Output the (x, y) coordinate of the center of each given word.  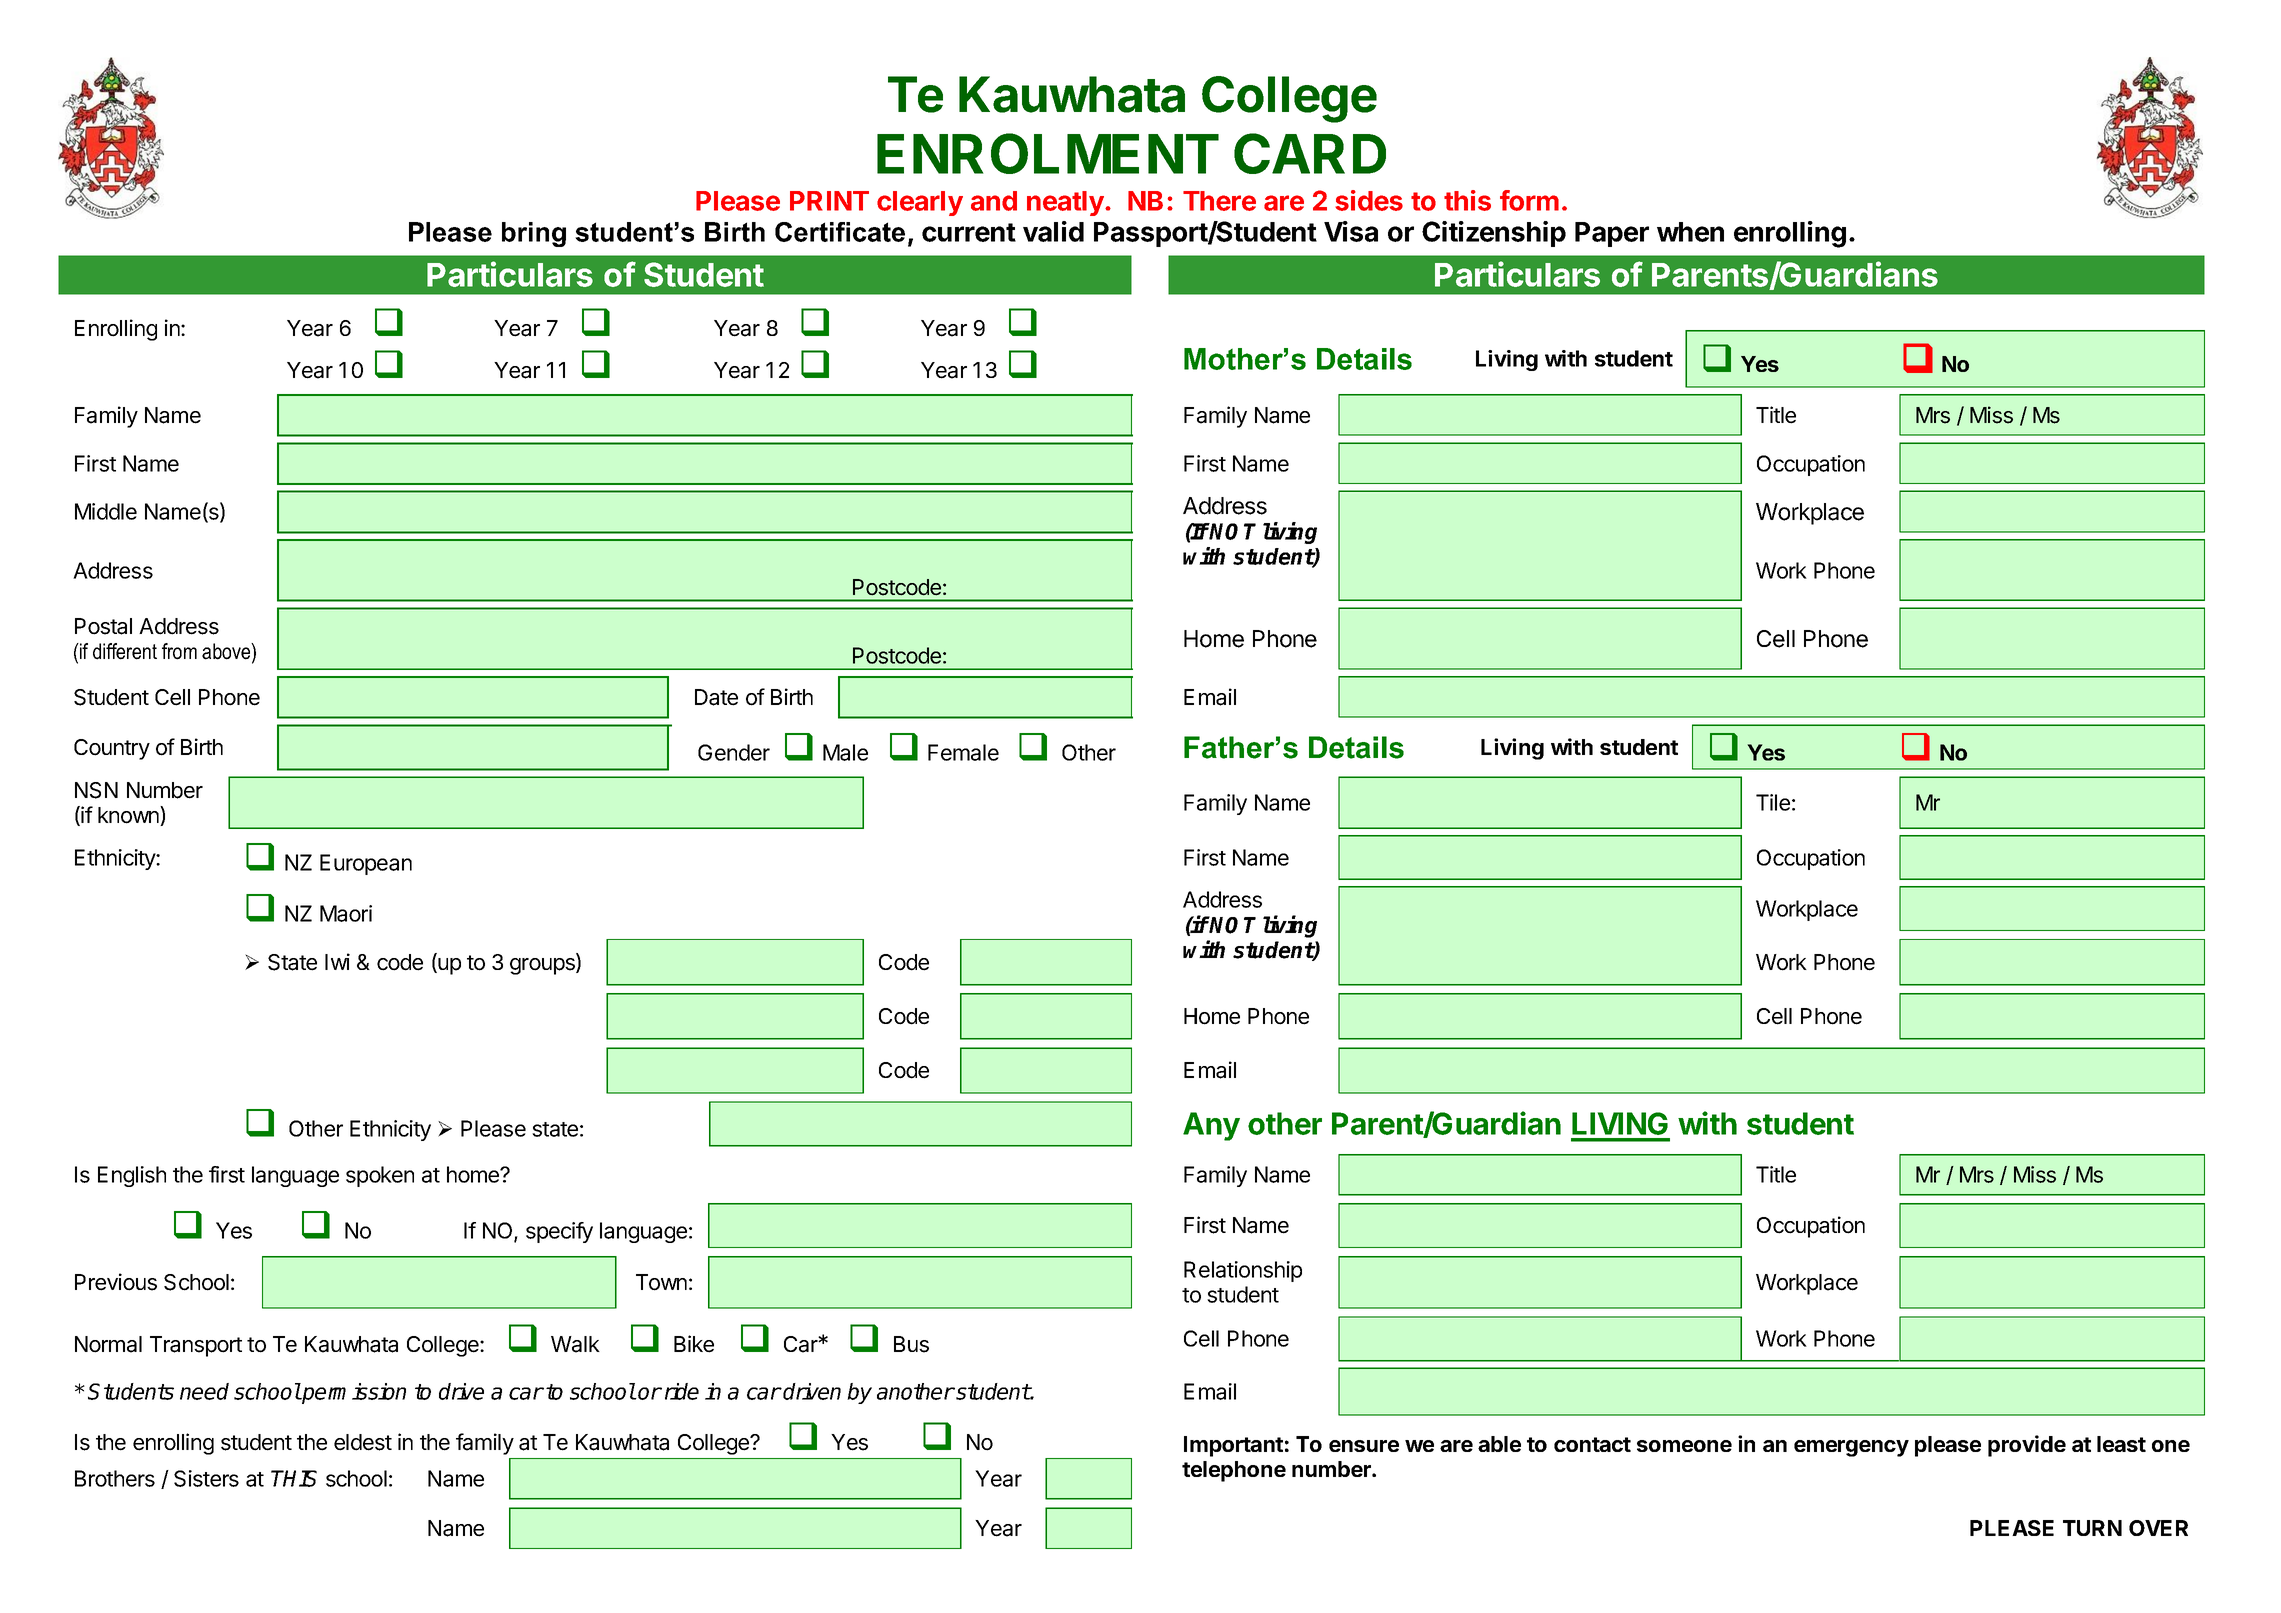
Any (1211, 1126)
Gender (734, 752)
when (1690, 232)
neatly (1066, 203)
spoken (380, 1176)
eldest (363, 1442)
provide (2027, 1446)
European (366, 864)
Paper (1612, 234)
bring (534, 234)
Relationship (1243, 1271)
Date (716, 697)
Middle (106, 511)
